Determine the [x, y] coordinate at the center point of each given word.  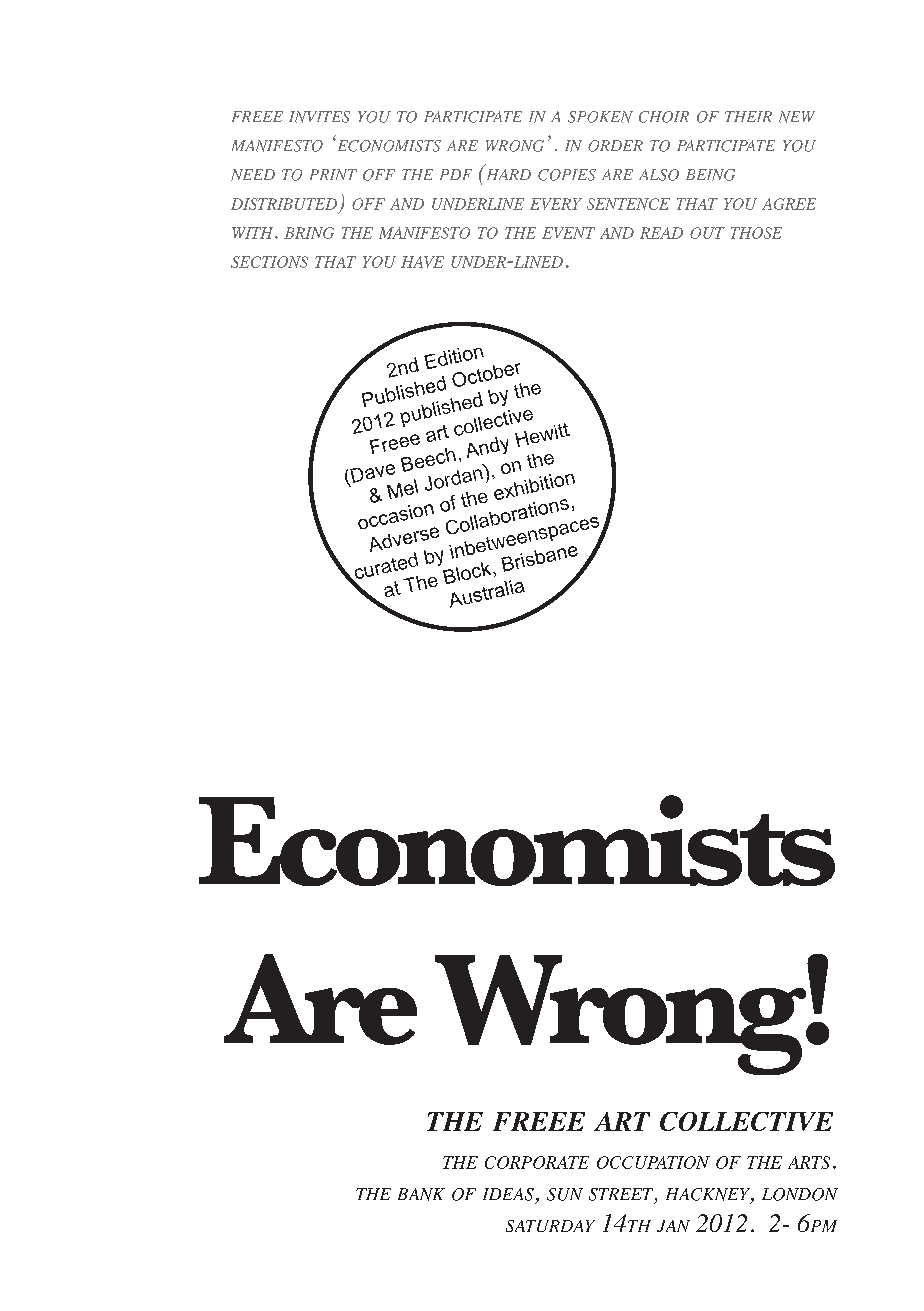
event [568, 233]
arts [809, 1162]
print [333, 174]
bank [421, 1194]
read [661, 233]
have [422, 262]
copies [567, 175]
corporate [537, 1162]
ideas [508, 1194]
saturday [550, 1226]
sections [269, 262]
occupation [653, 1162]
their [748, 116]
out [707, 233]
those [756, 233]
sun [565, 1194]
